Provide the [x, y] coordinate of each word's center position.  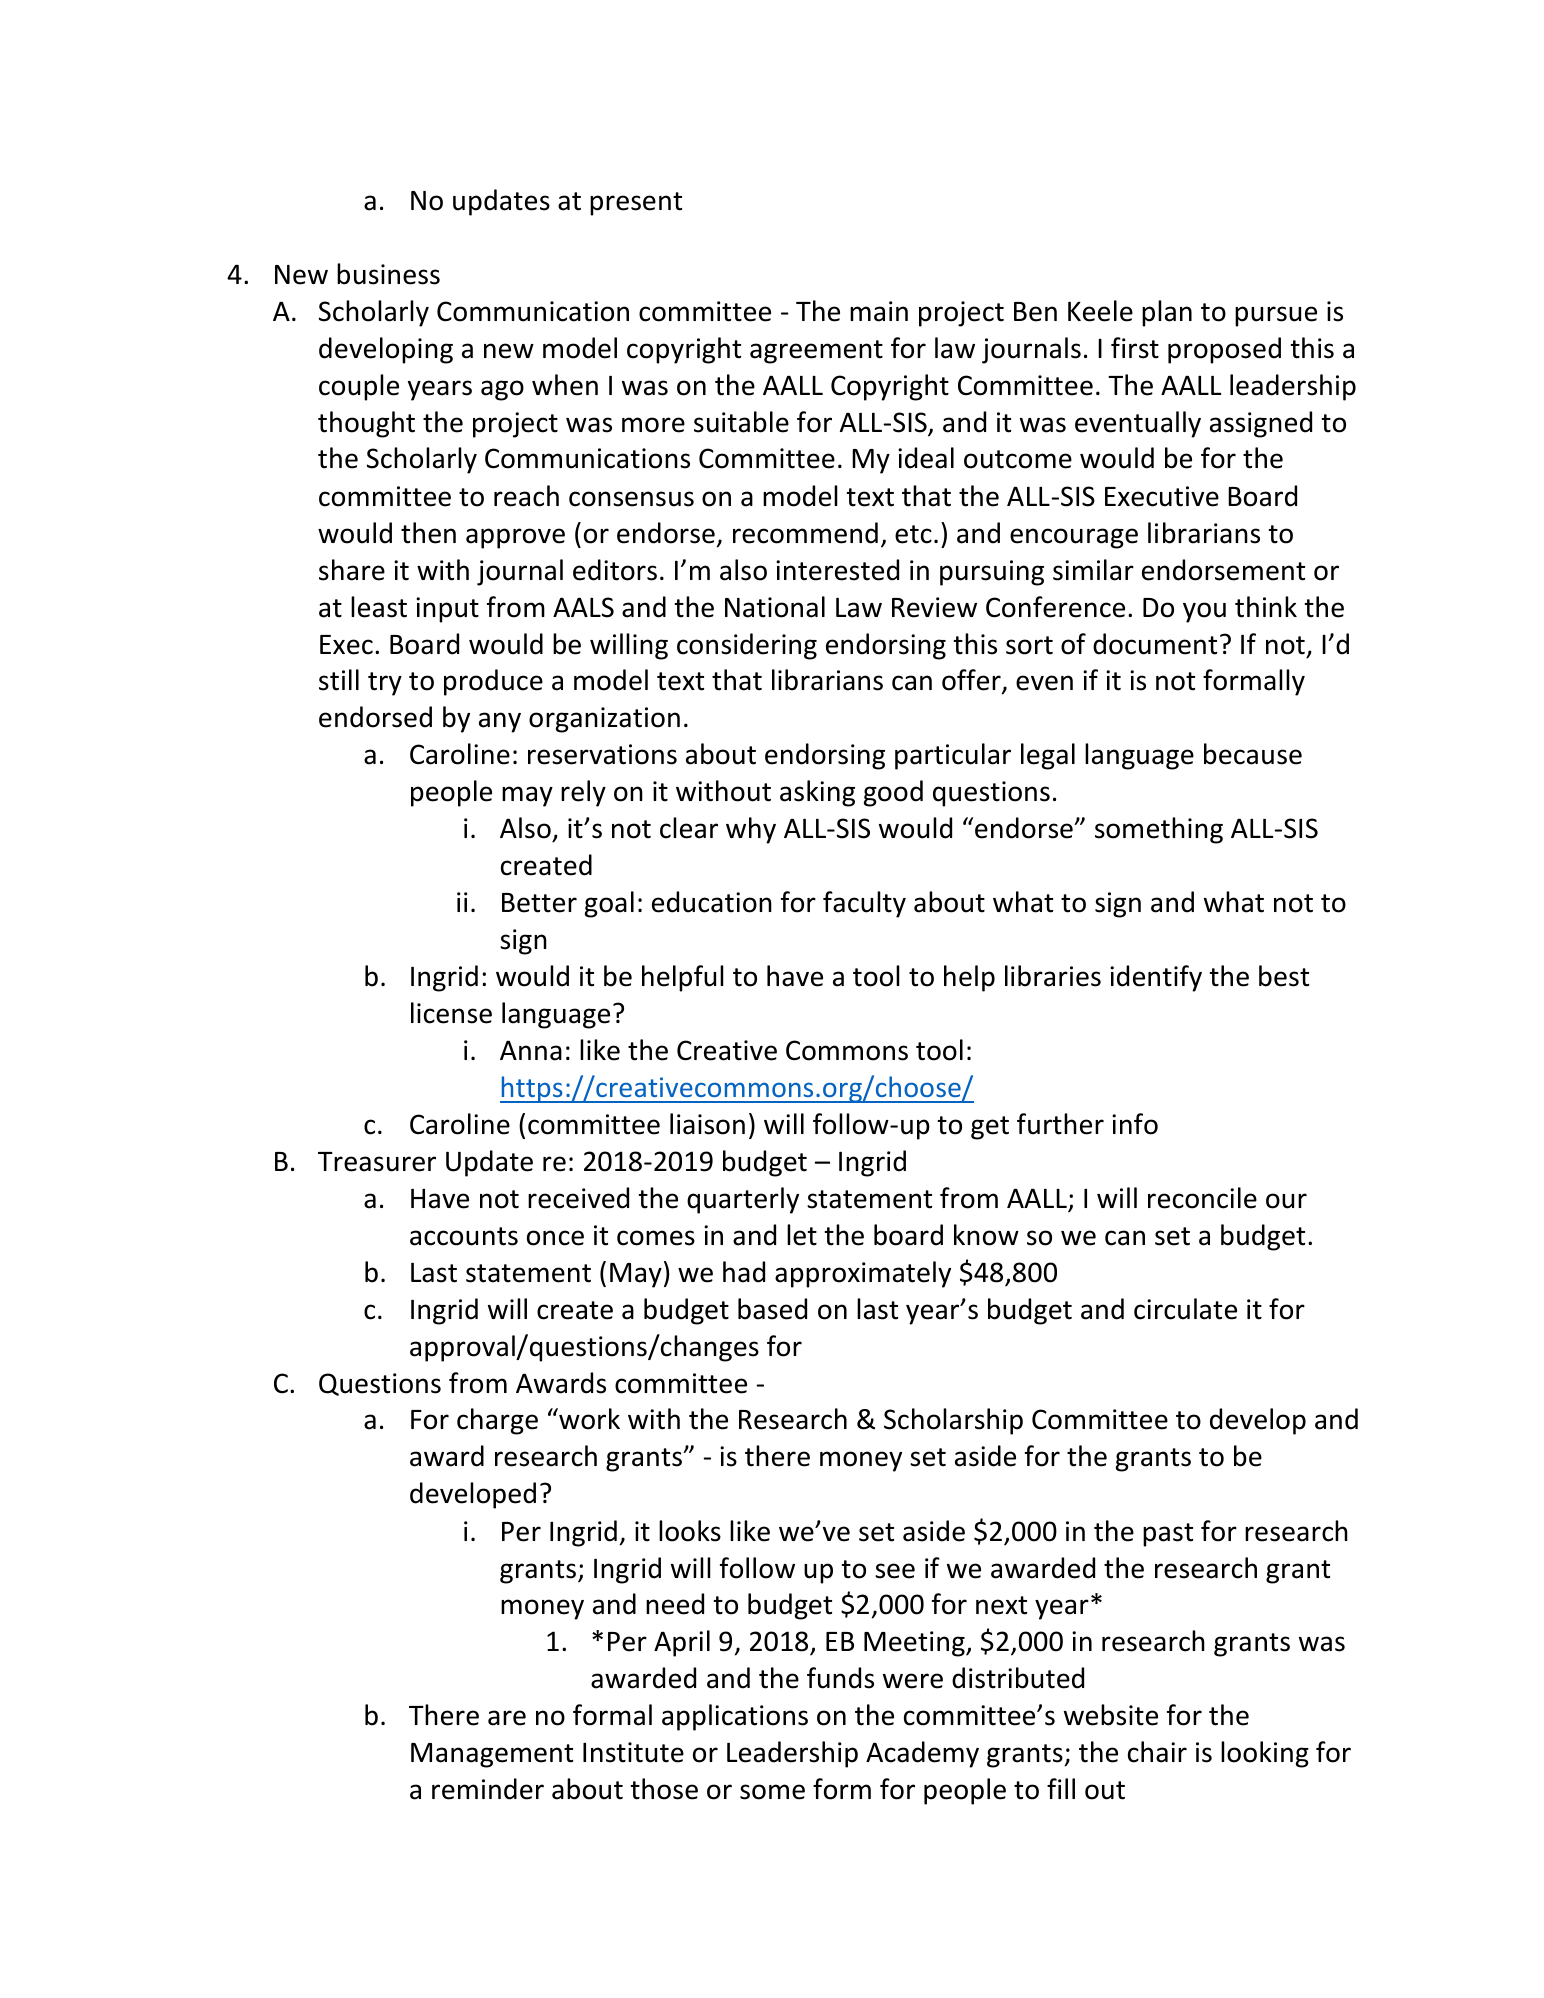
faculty [864, 904]
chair [1157, 1752]
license [451, 1013]
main [879, 311]
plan [1167, 313]
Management [492, 1755]
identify [1156, 978]
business [388, 274]
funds [840, 1678]
